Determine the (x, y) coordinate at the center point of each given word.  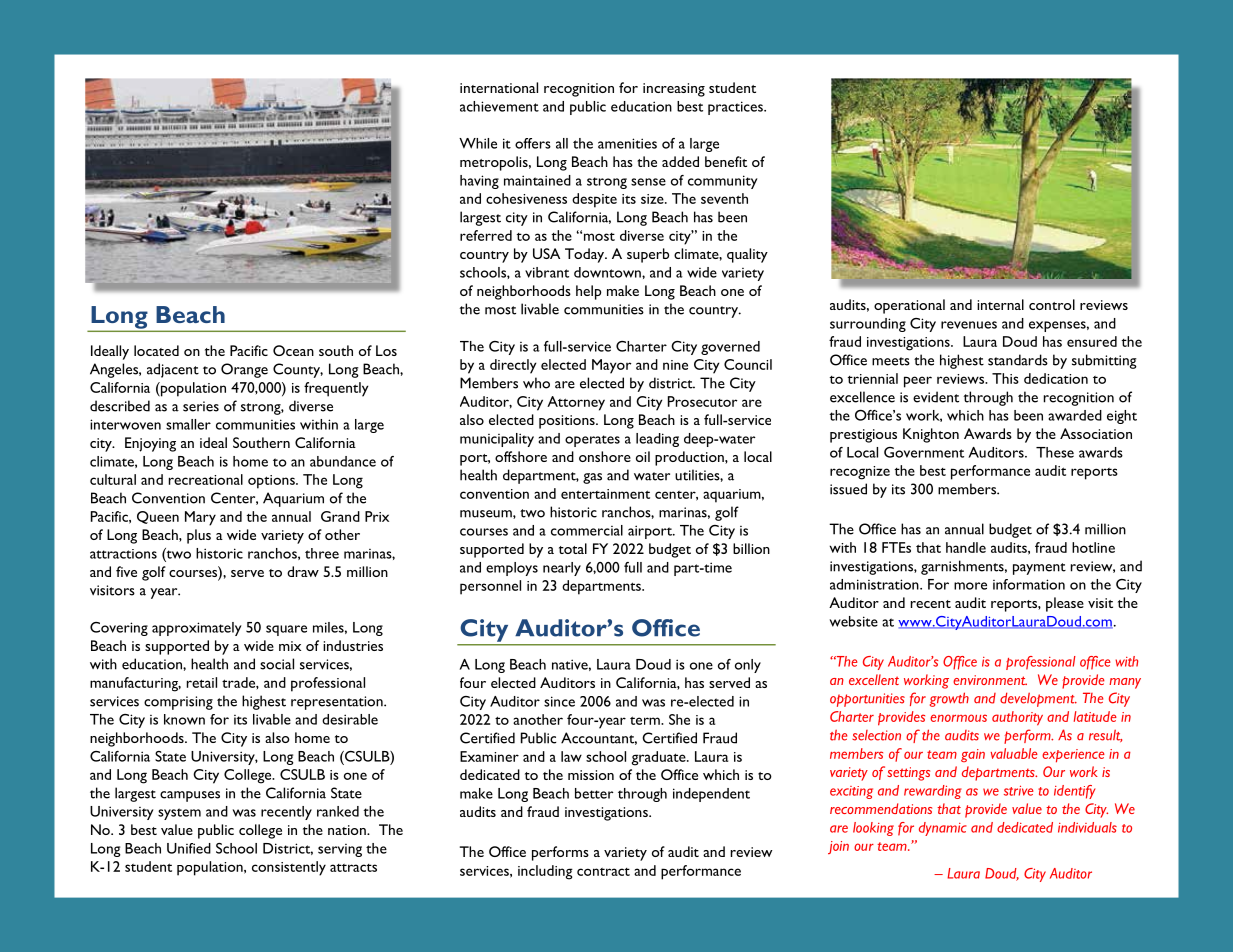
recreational (206, 479)
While (478, 143)
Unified (189, 848)
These (1055, 452)
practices (736, 108)
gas (592, 478)
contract (603, 872)
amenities (627, 143)
